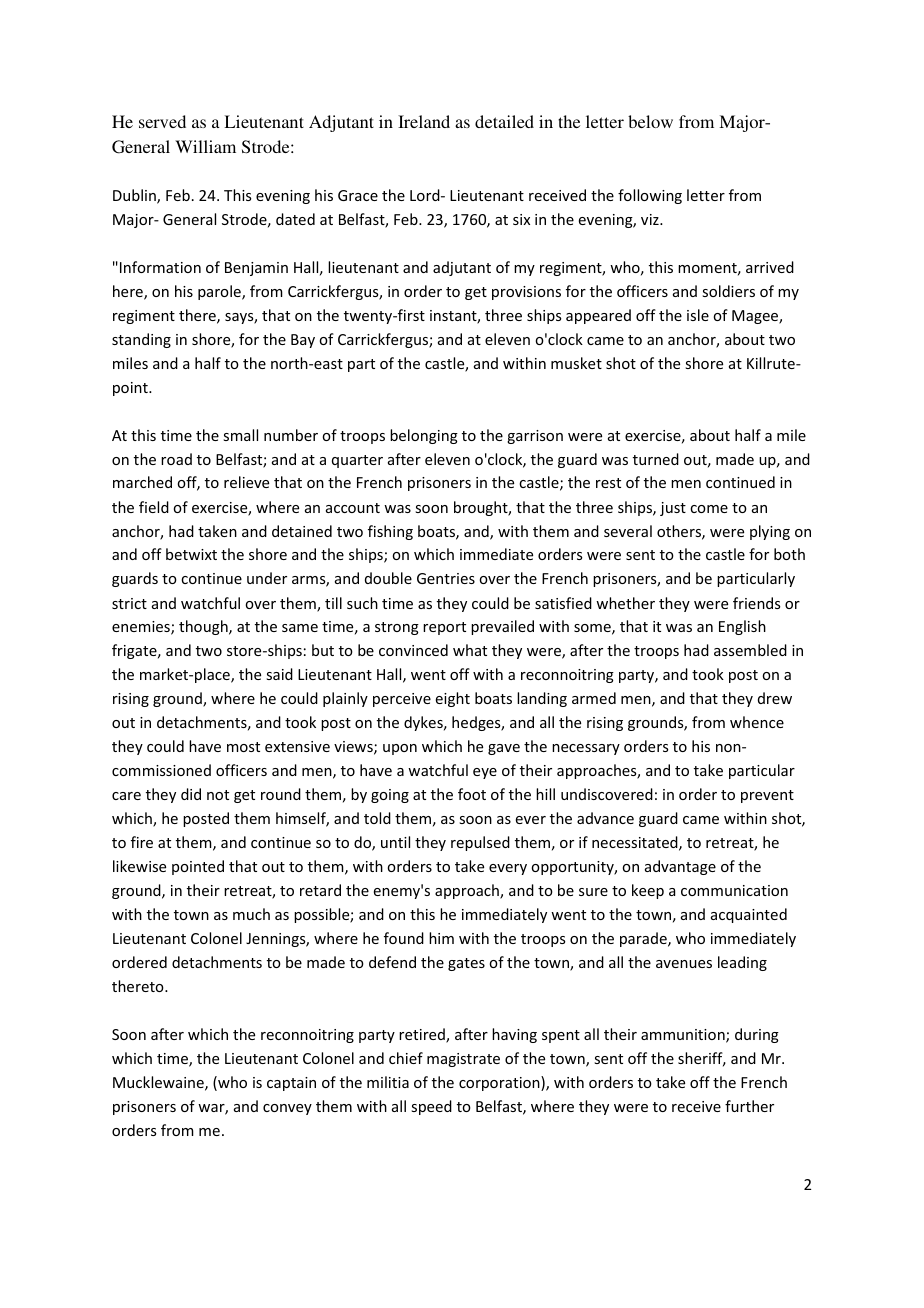  I want to click on magistrate, so click(463, 1060).
